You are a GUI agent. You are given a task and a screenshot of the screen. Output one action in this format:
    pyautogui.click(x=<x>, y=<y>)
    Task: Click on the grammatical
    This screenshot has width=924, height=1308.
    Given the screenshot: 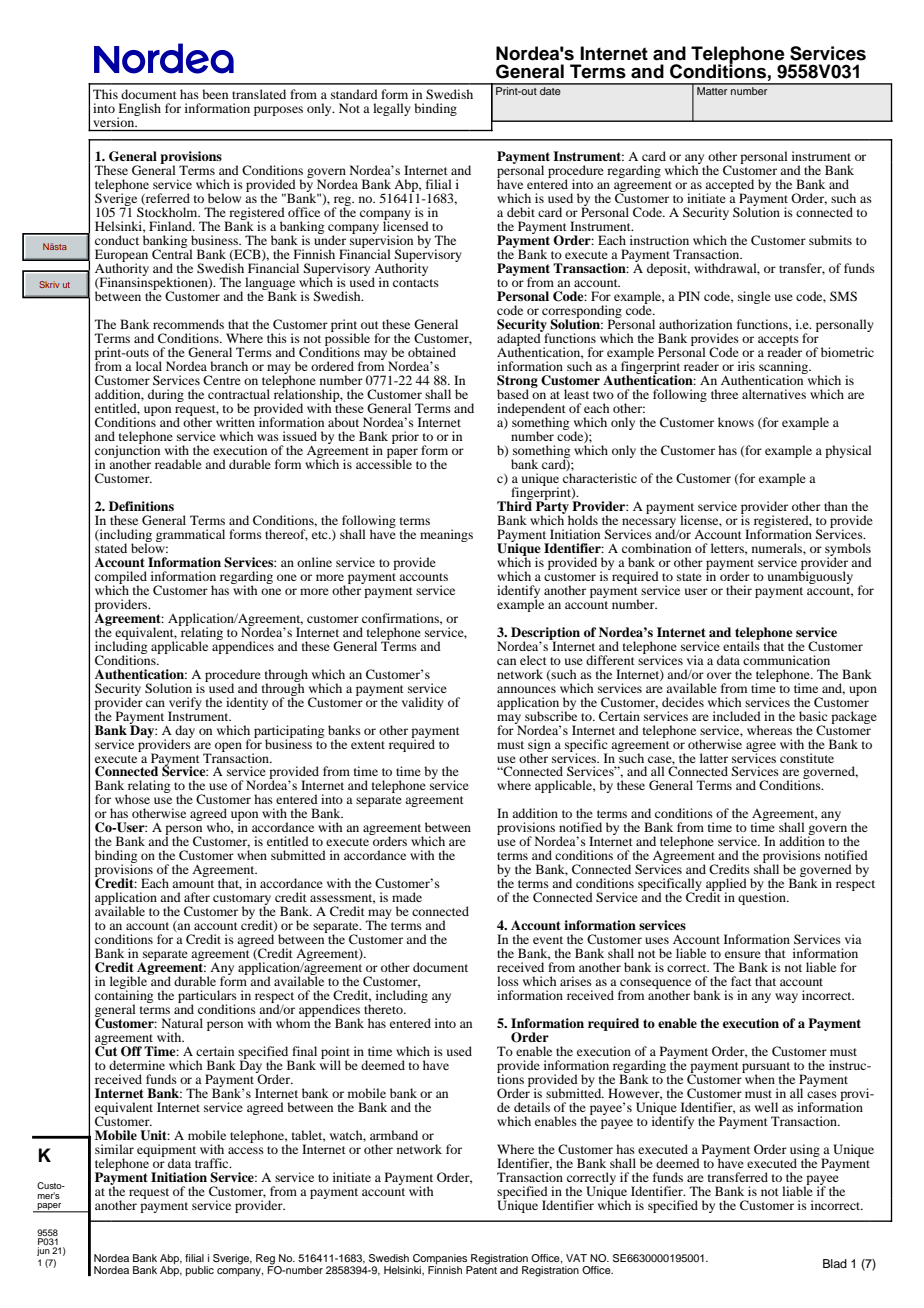 What is the action you would take?
    pyautogui.click(x=190, y=535)
